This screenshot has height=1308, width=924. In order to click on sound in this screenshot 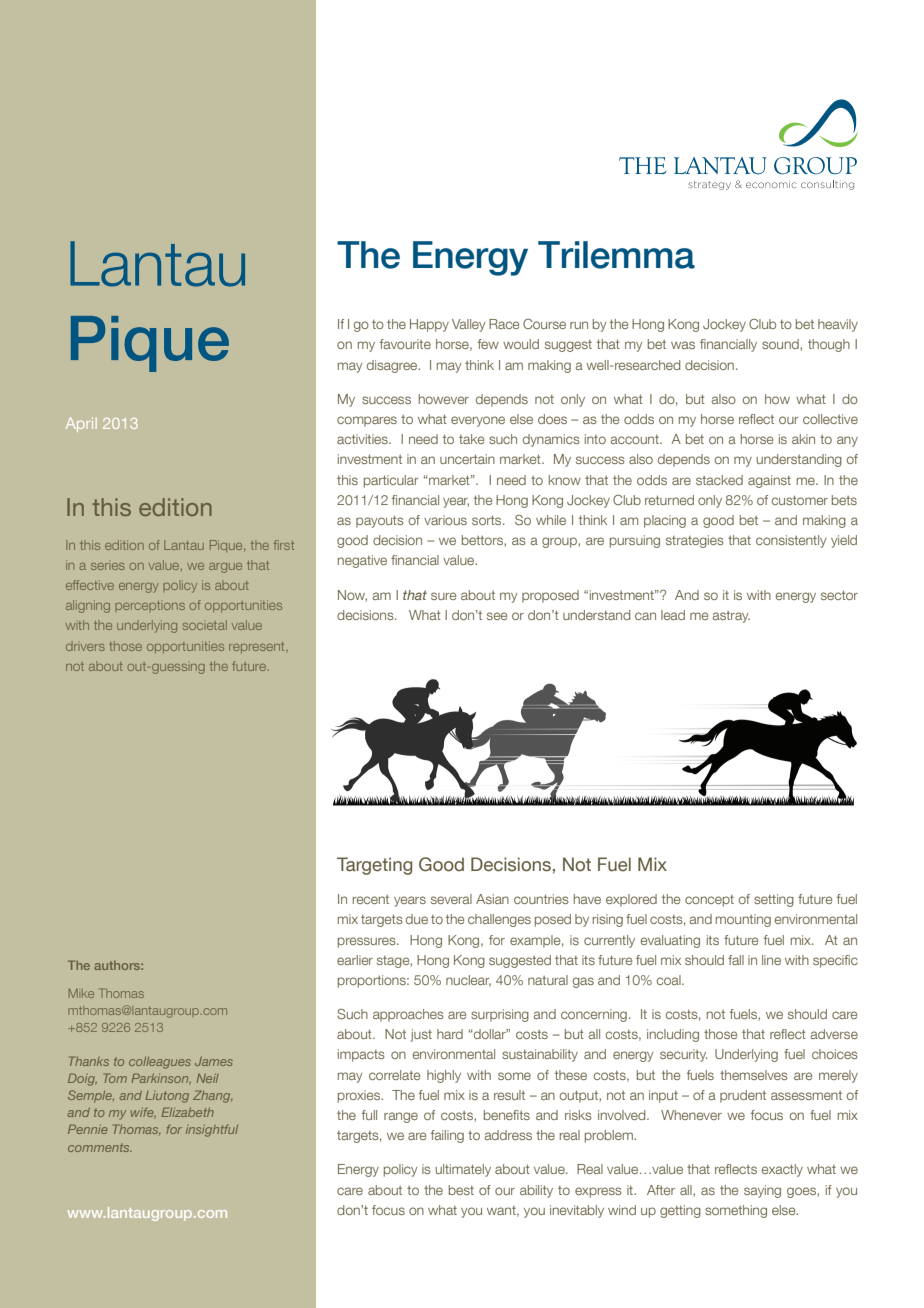, I will do `click(781, 345)`.
